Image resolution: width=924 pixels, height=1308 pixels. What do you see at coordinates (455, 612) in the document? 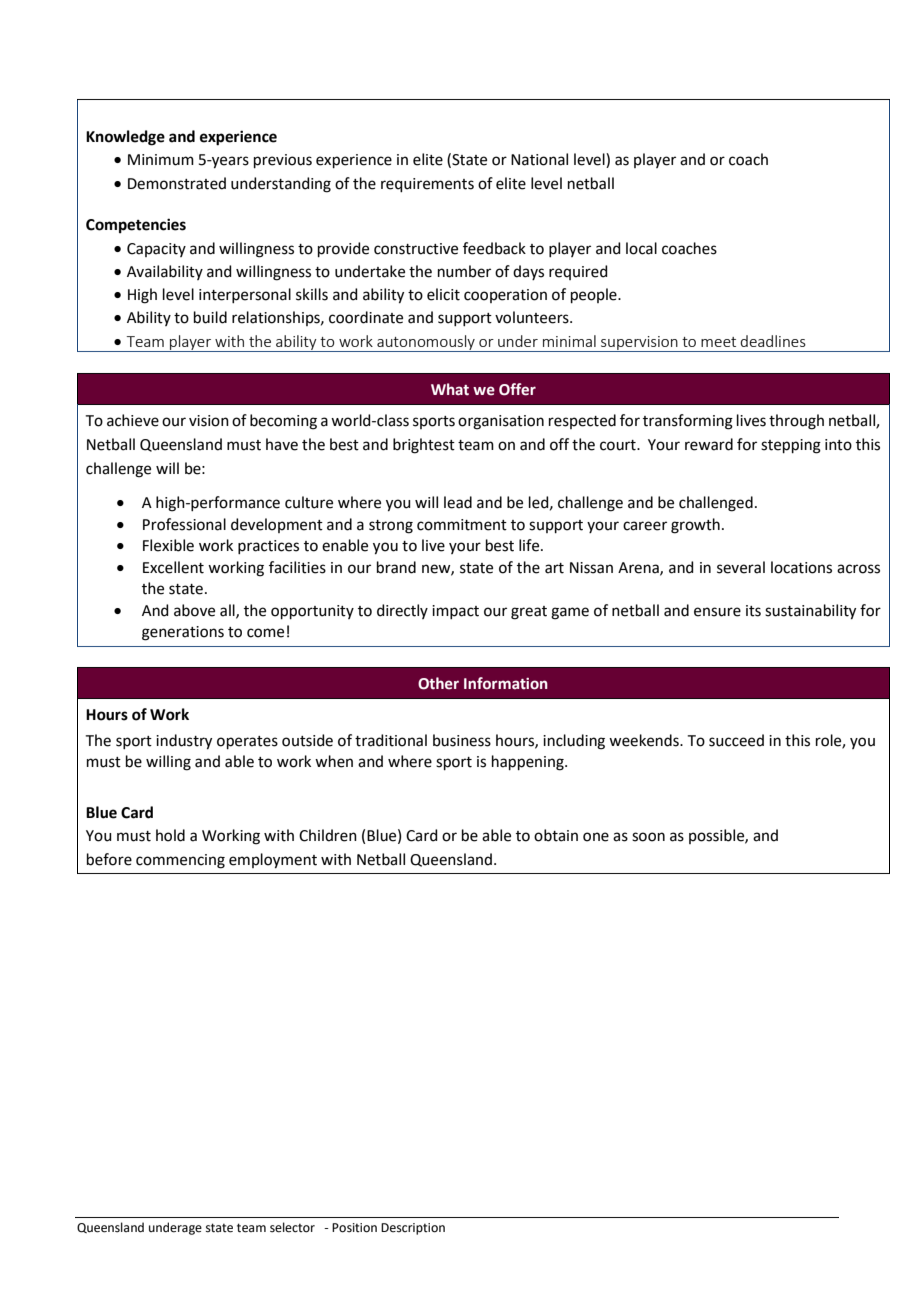
I see `impact` at bounding box center [455, 612].
